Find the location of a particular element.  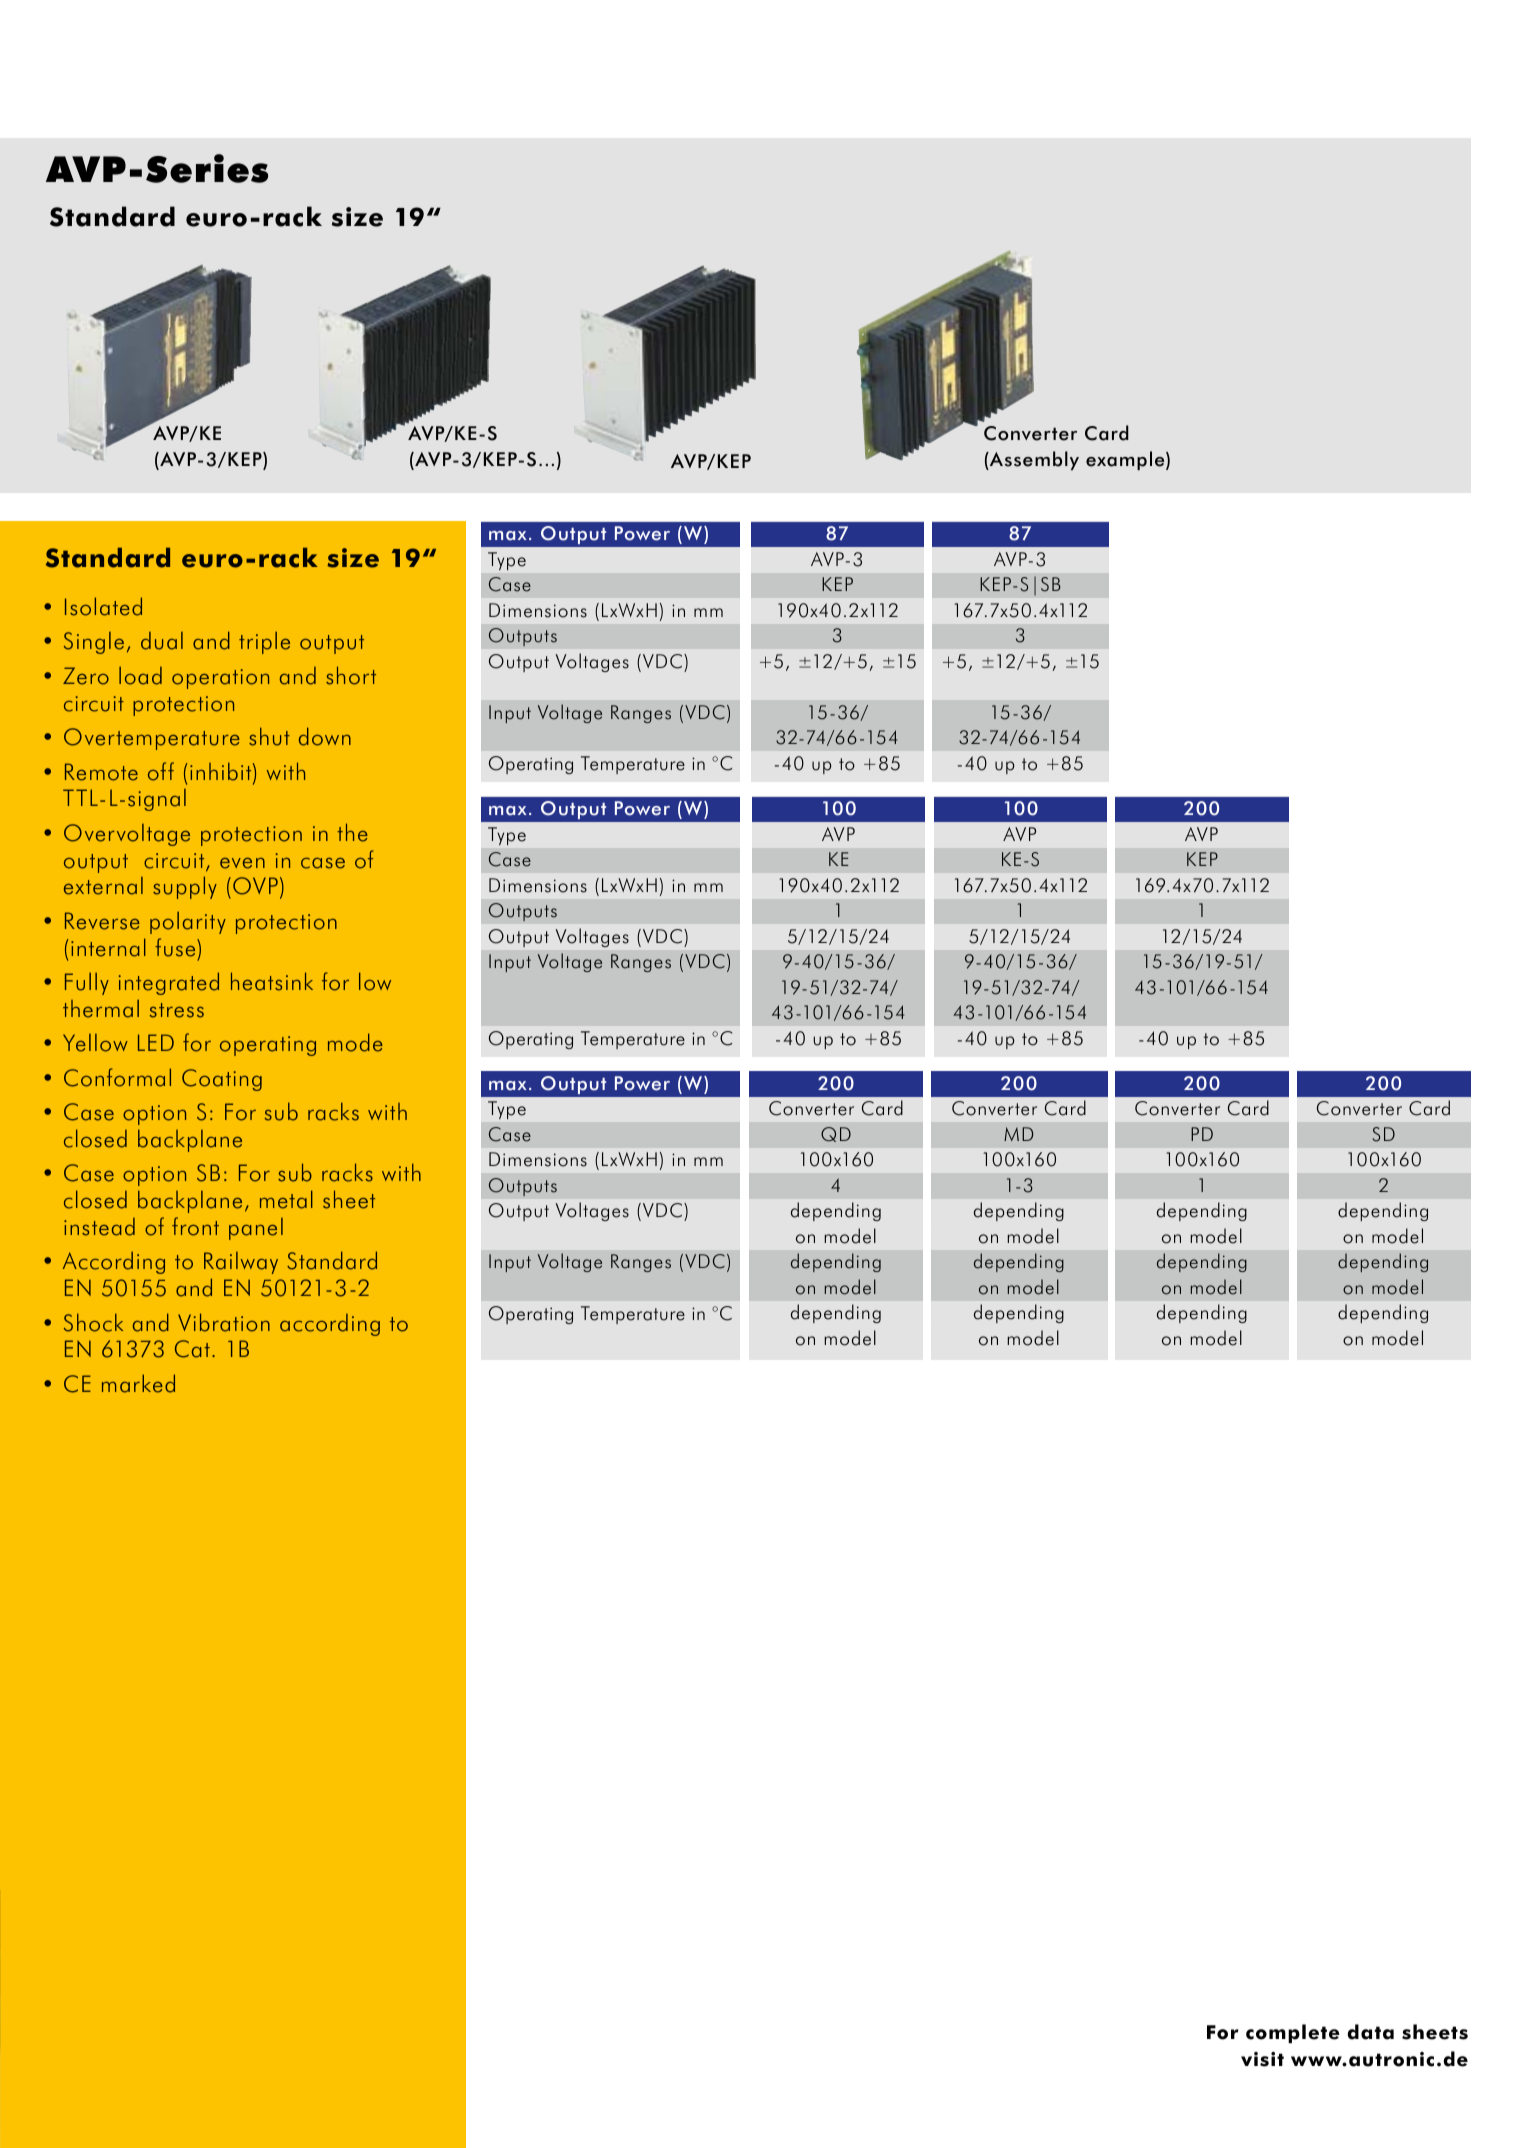

metal is located at coordinates (286, 1199).
